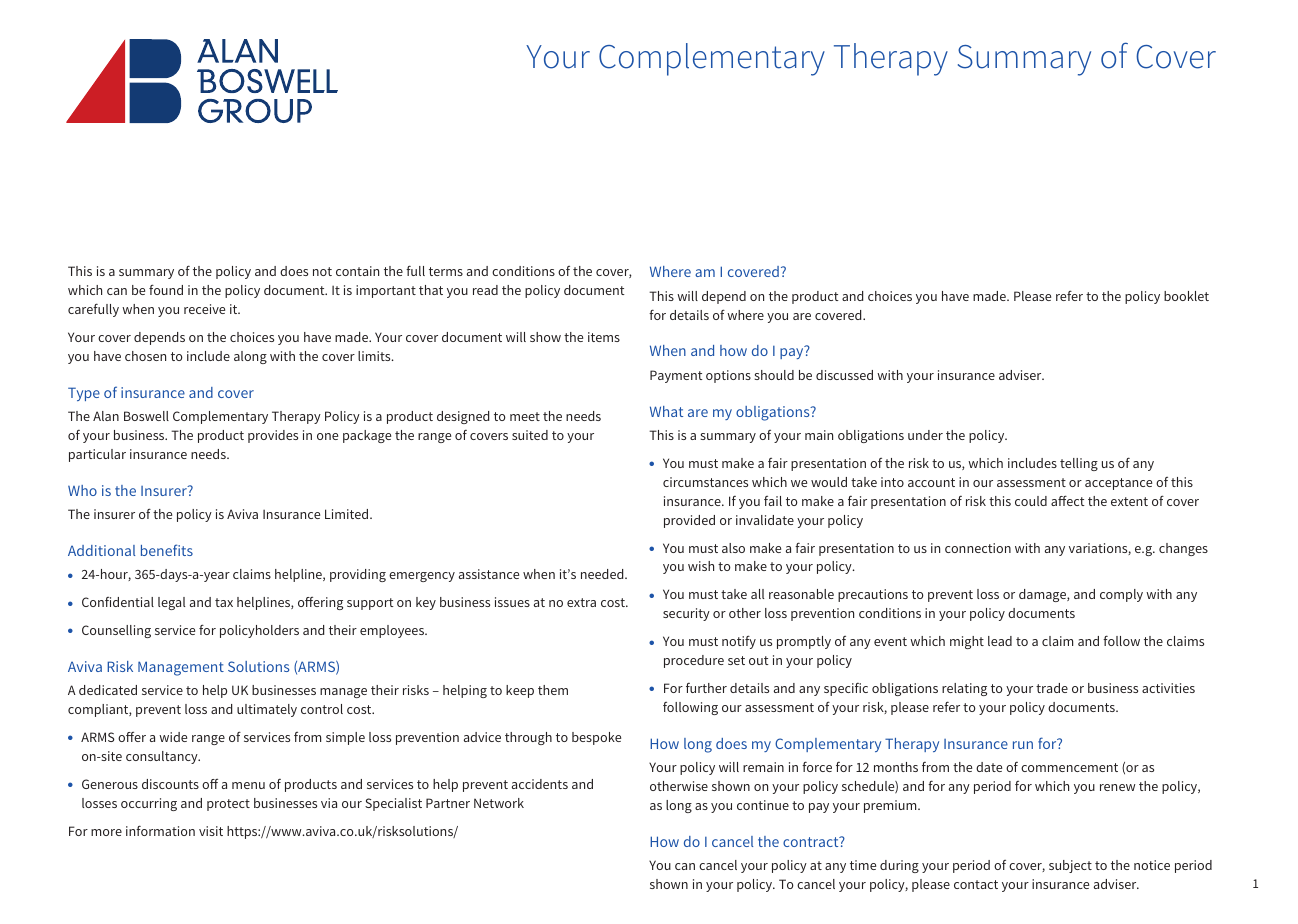  What do you see at coordinates (694, 661) in the image?
I see `procedure` at bounding box center [694, 661].
